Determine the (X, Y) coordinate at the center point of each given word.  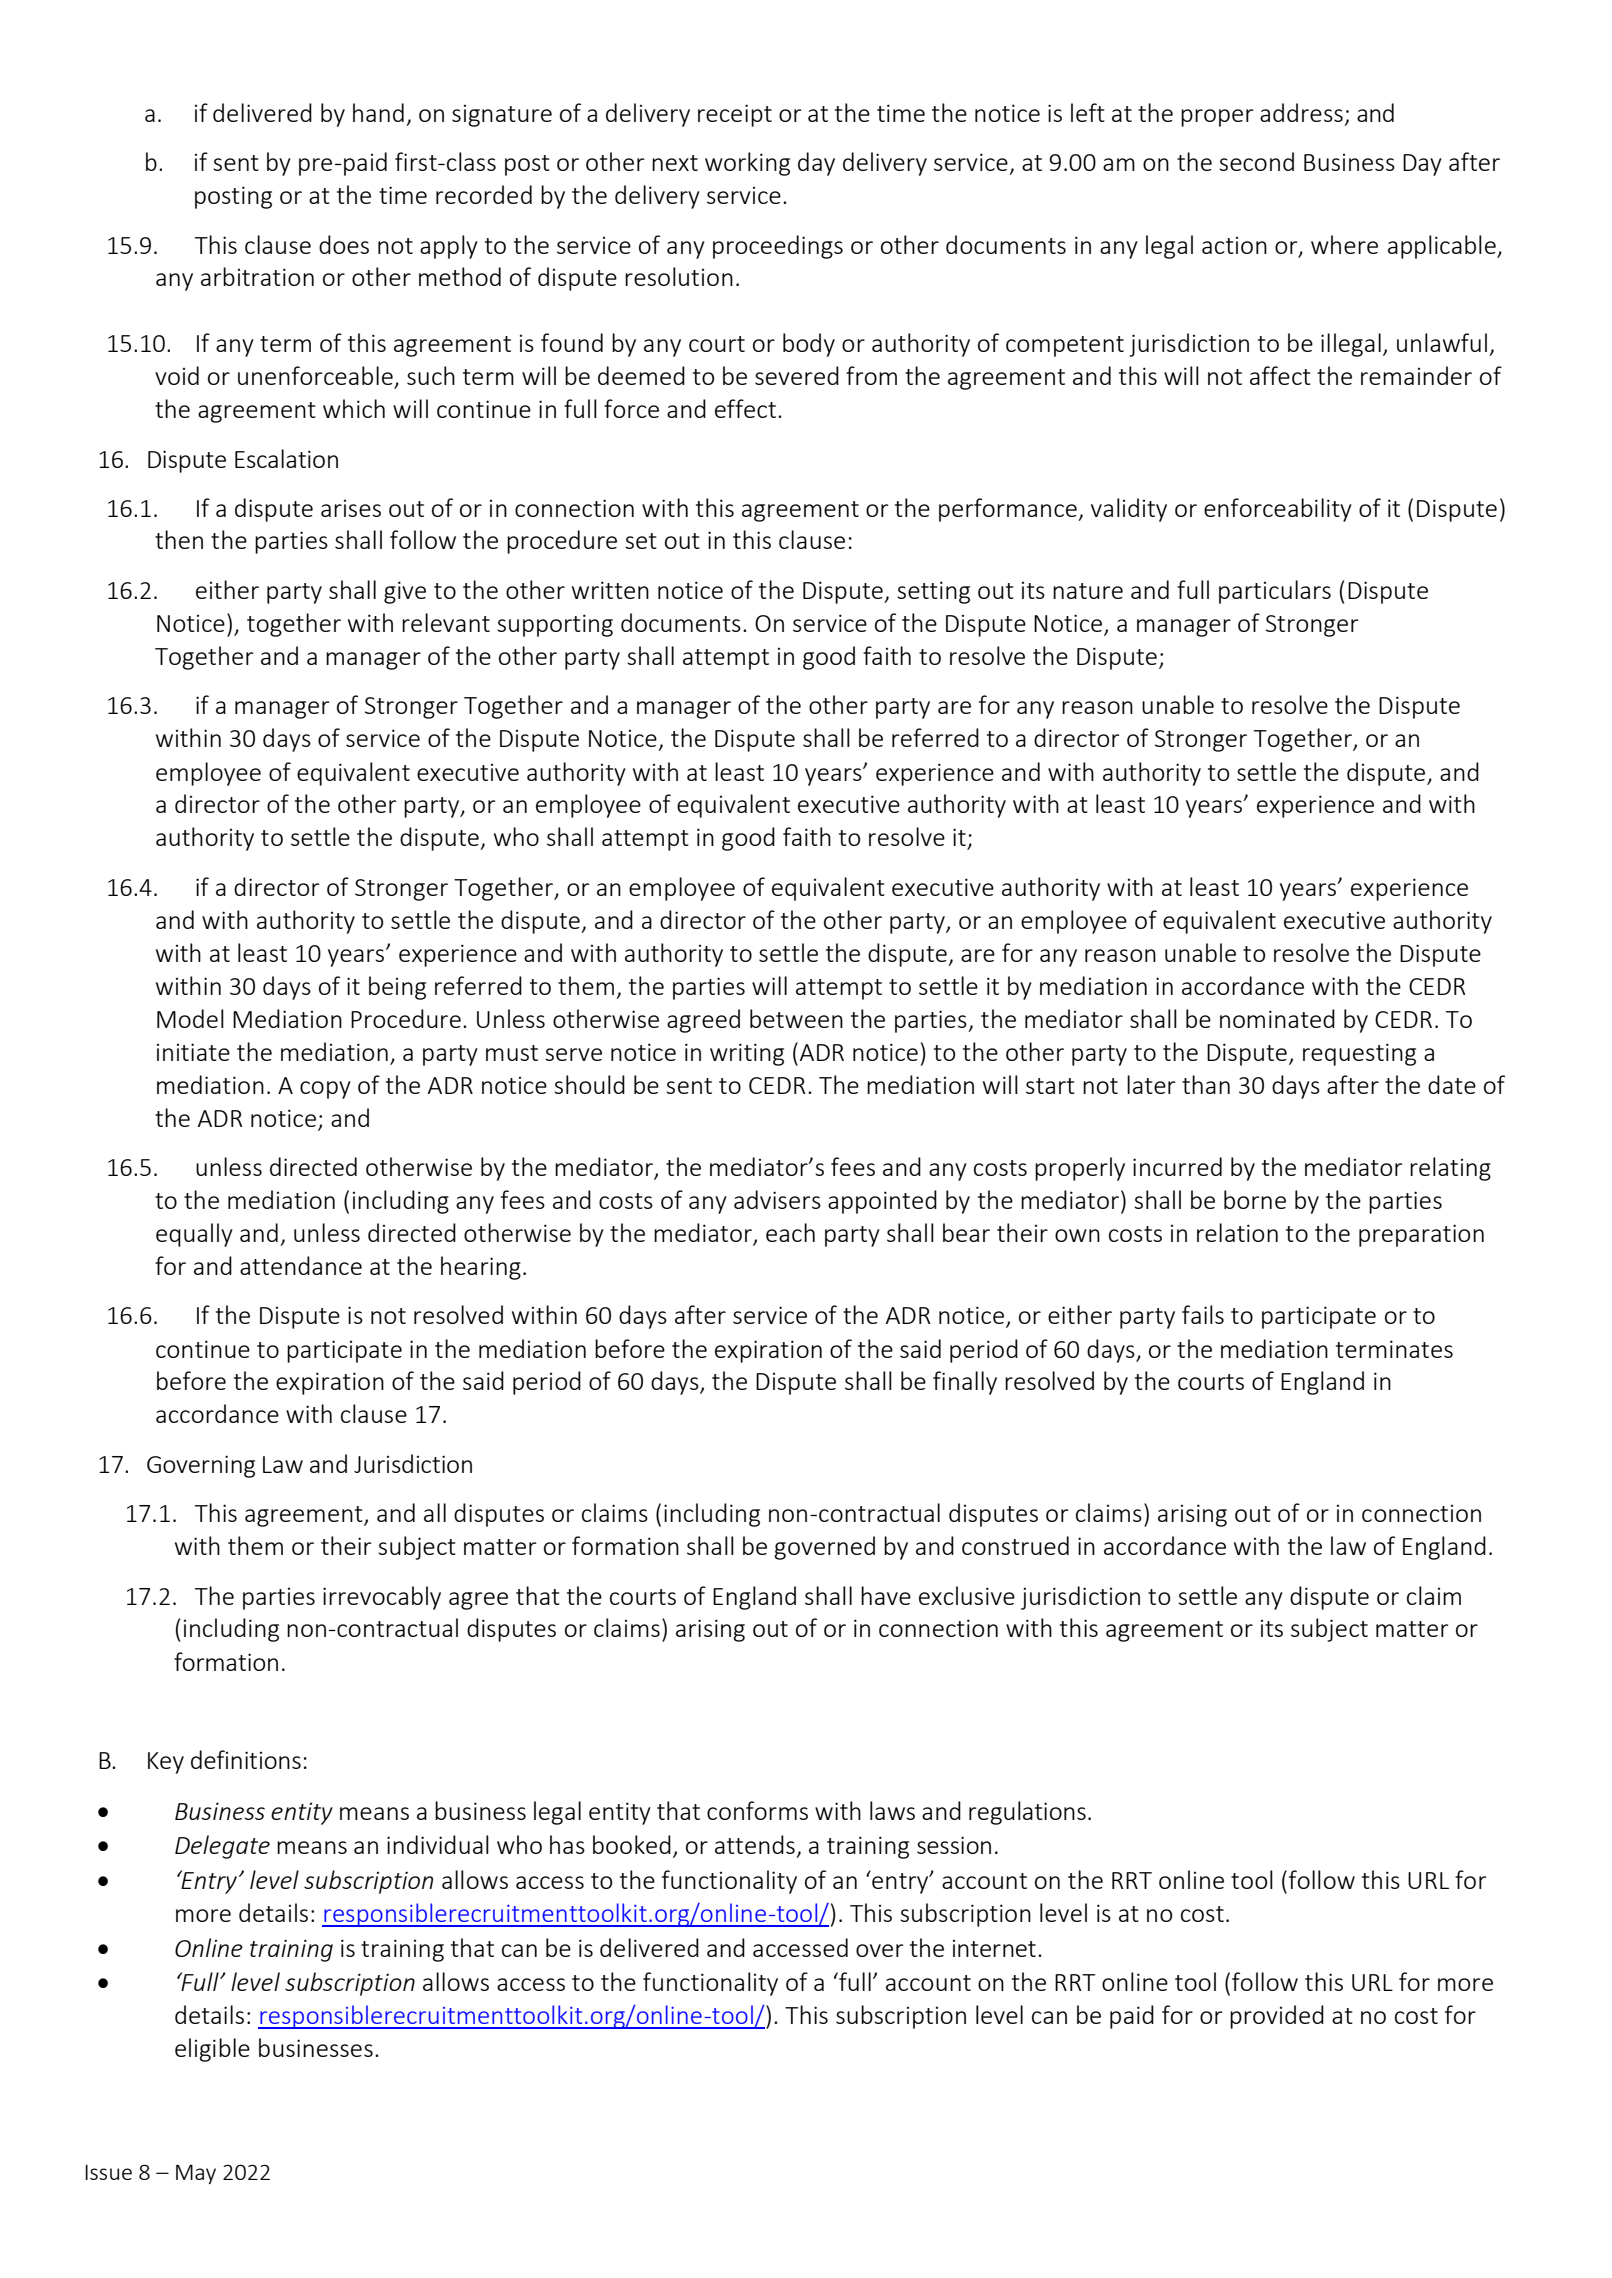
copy (325, 1090)
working (747, 164)
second (1256, 161)
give (405, 592)
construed (1015, 1545)
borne (1255, 1199)
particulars (1275, 592)
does (344, 244)
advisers (777, 1199)
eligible (212, 2050)
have (886, 1595)
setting (933, 592)
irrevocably (382, 1598)
